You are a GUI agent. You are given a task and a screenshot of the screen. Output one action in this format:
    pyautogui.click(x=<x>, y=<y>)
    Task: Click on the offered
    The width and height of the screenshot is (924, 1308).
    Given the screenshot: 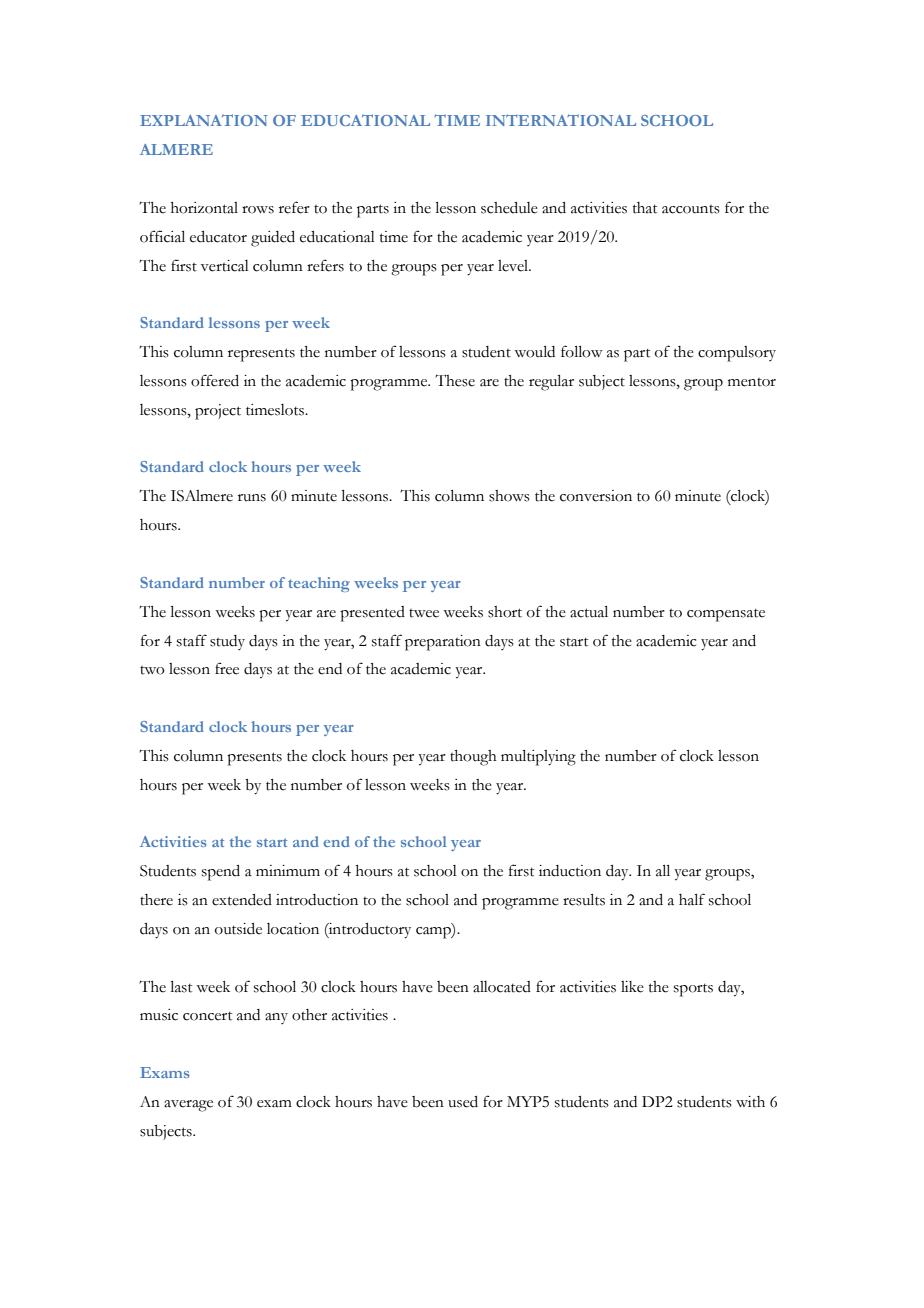 What is the action you would take?
    pyautogui.click(x=215, y=380)
